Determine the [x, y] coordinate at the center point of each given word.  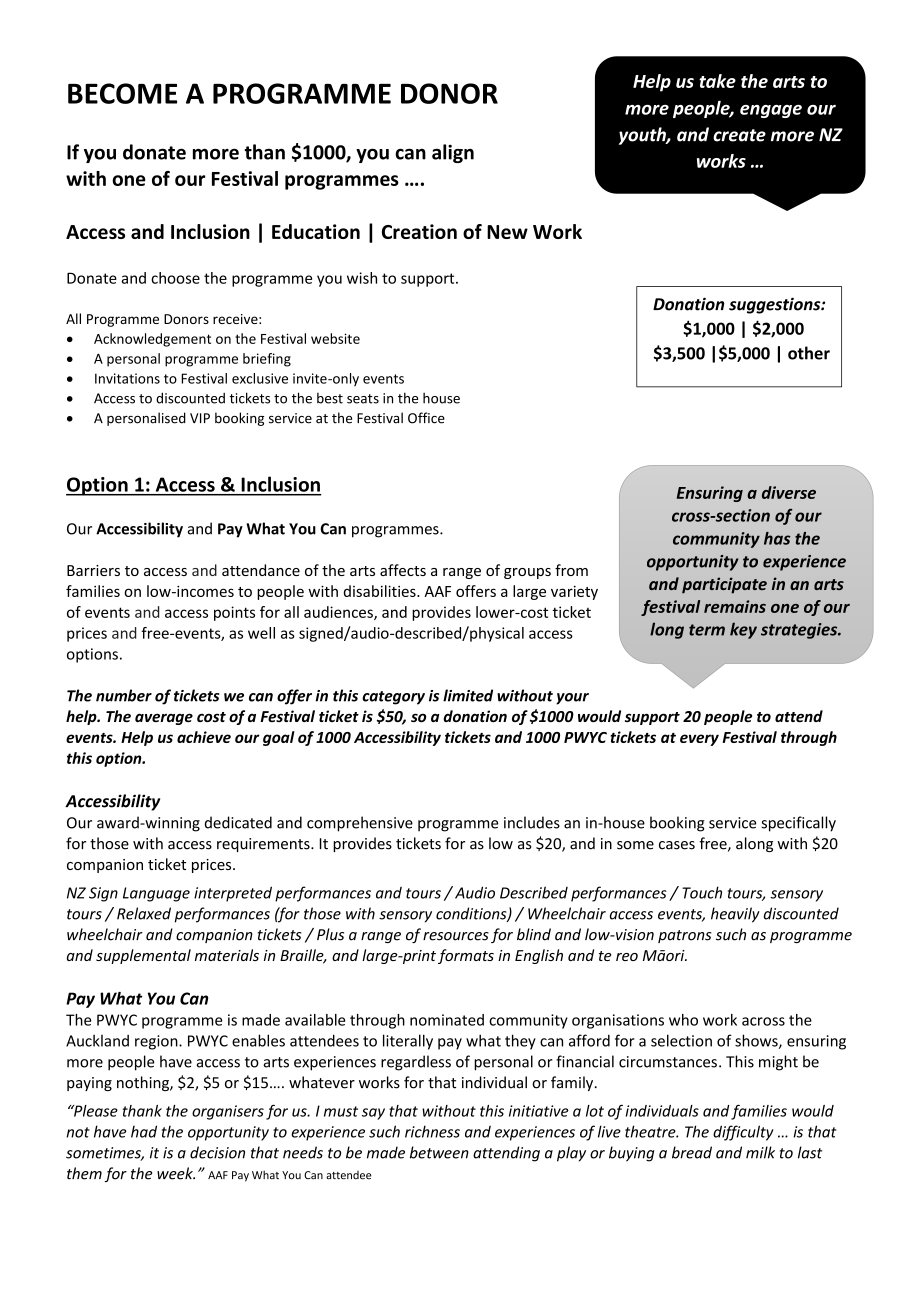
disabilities [381, 591]
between [439, 1152]
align [453, 153]
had [144, 1131]
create [739, 135]
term [707, 630]
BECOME [122, 93]
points [234, 613]
